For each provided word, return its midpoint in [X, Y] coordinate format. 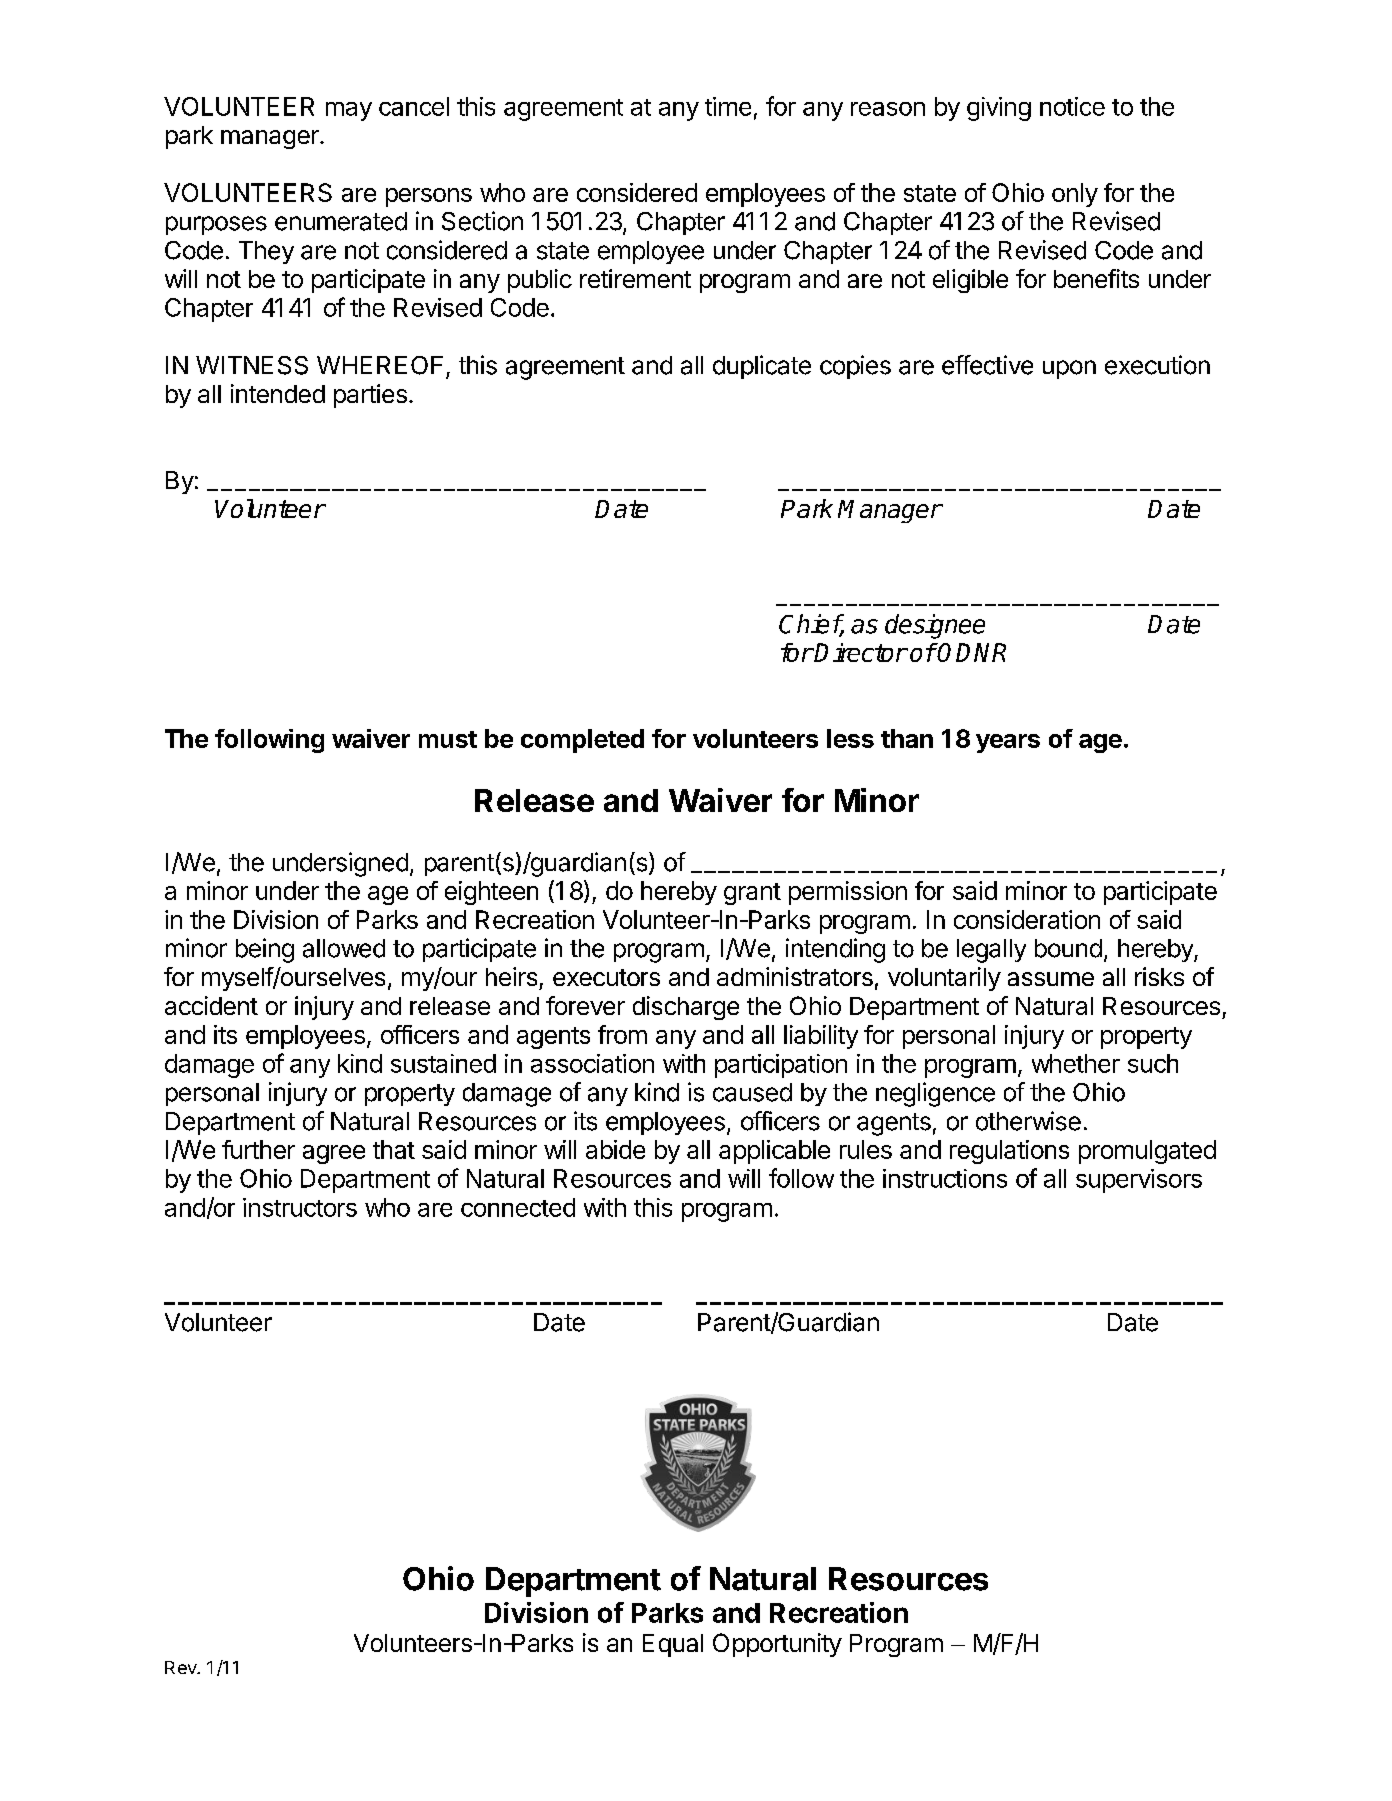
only [1075, 195]
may [349, 111]
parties [370, 396]
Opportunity [777, 1645]
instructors [300, 1207]
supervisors [1139, 1181]
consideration [1027, 919]
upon [1069, 369]
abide [615, 1149]
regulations [1009, 1152]
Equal [673, 1645]
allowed [344, 948]
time [728, 106]
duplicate [762, 367]
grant [752, 894]
